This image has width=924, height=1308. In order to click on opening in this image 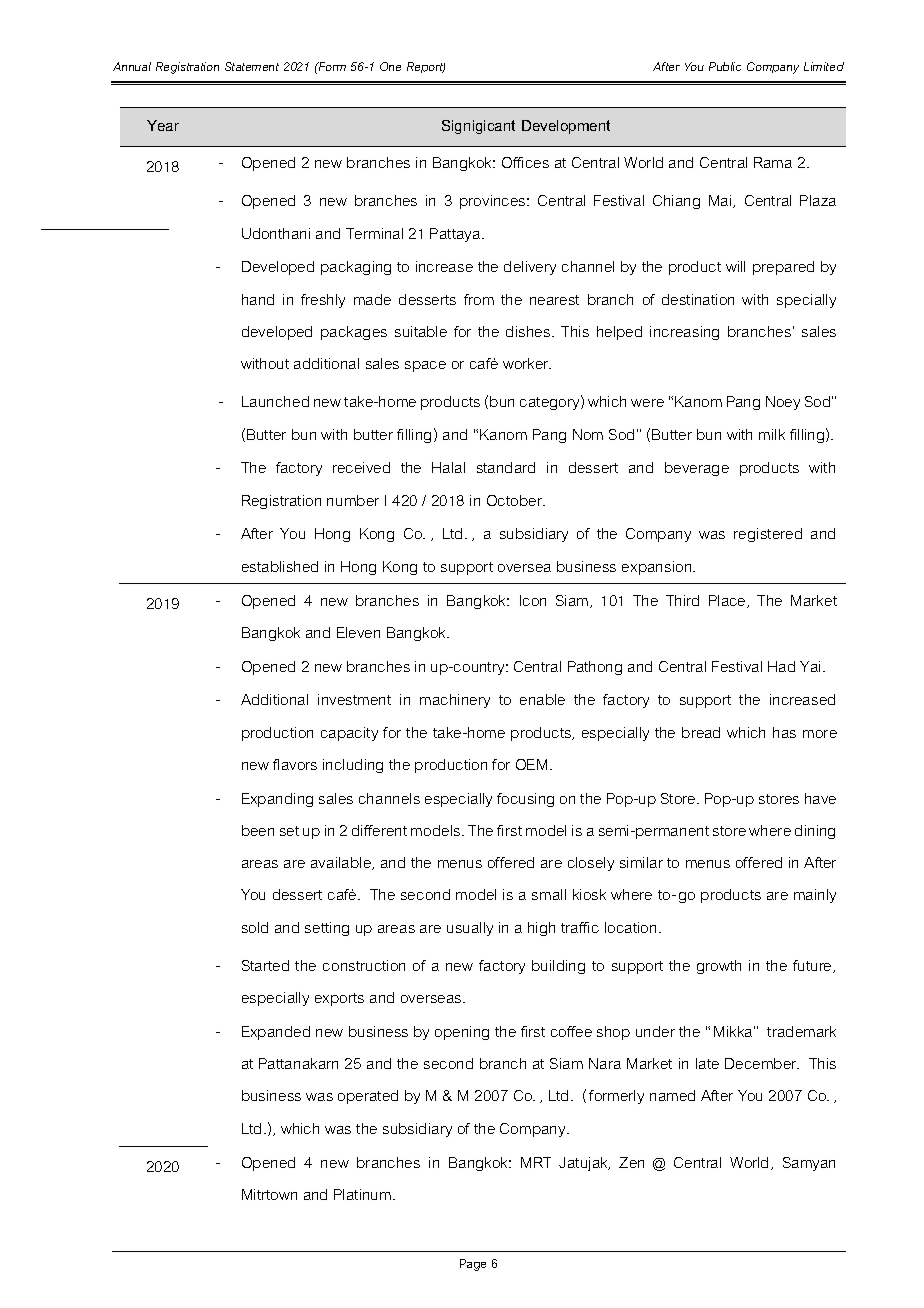, I will do `click(462, 1033)`.
